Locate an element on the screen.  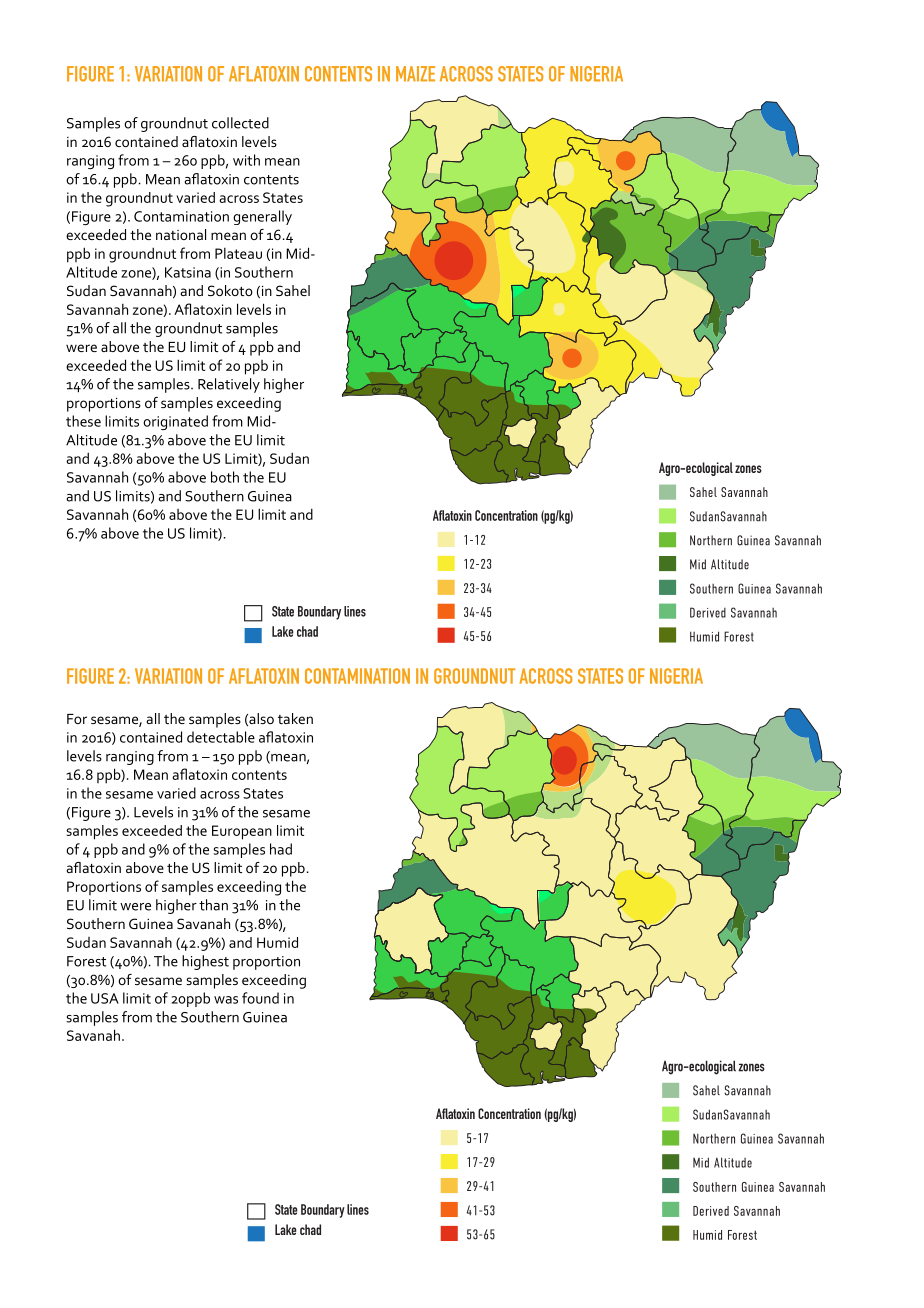
collected is located at coordinates (240, 123).
